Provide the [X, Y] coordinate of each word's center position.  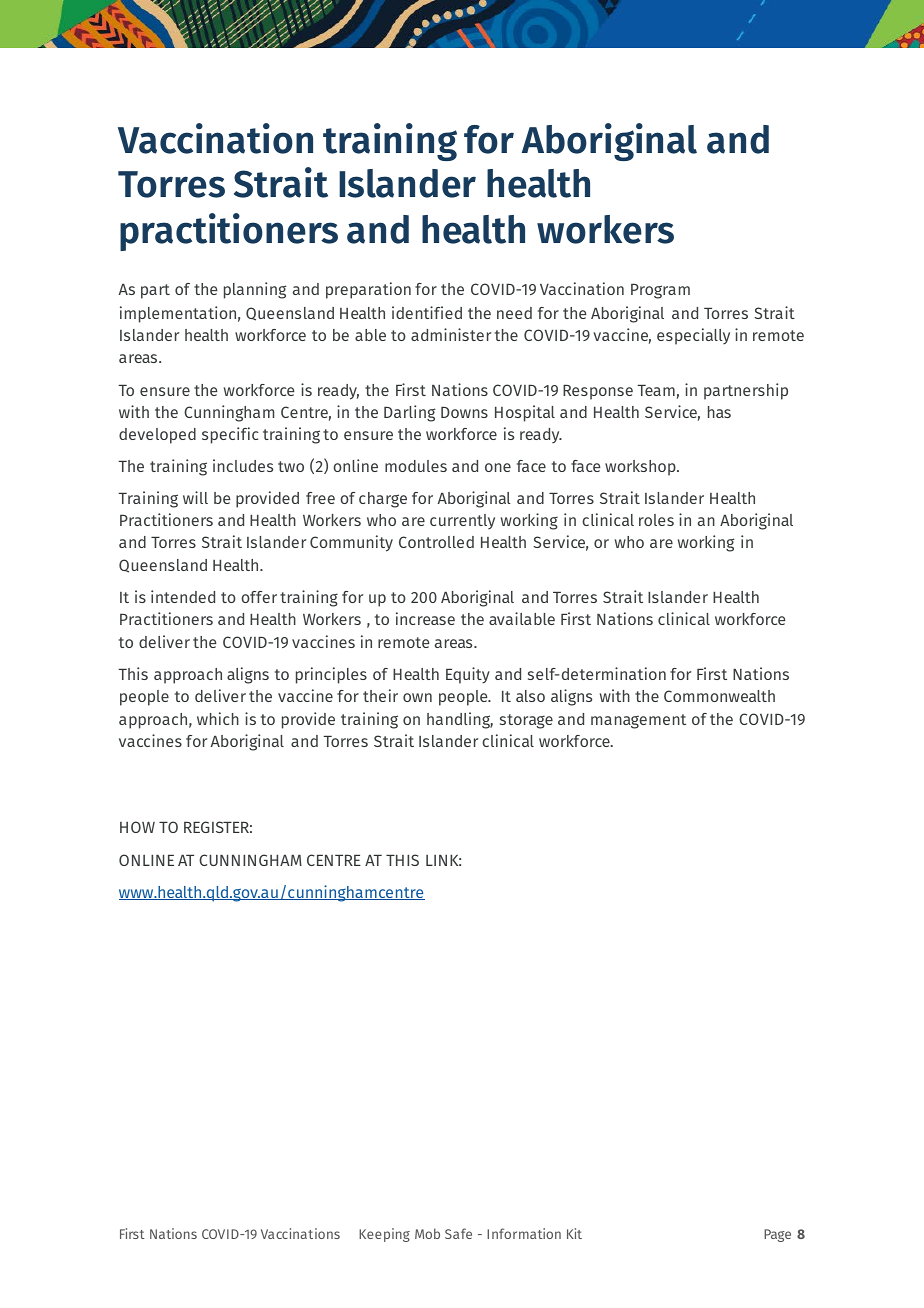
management [638, 721]
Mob [427, 1233]
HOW [137, 827]
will [195, 497]
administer [451, 334]
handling [460, 720]
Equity [468, 675]
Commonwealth [719, 696]
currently [462, 521]
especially [693, 336]
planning [255, 290]
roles [656, 520]
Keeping [384, 1235]
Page [777, 1235]
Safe [458, 1233]
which [218, 718]
